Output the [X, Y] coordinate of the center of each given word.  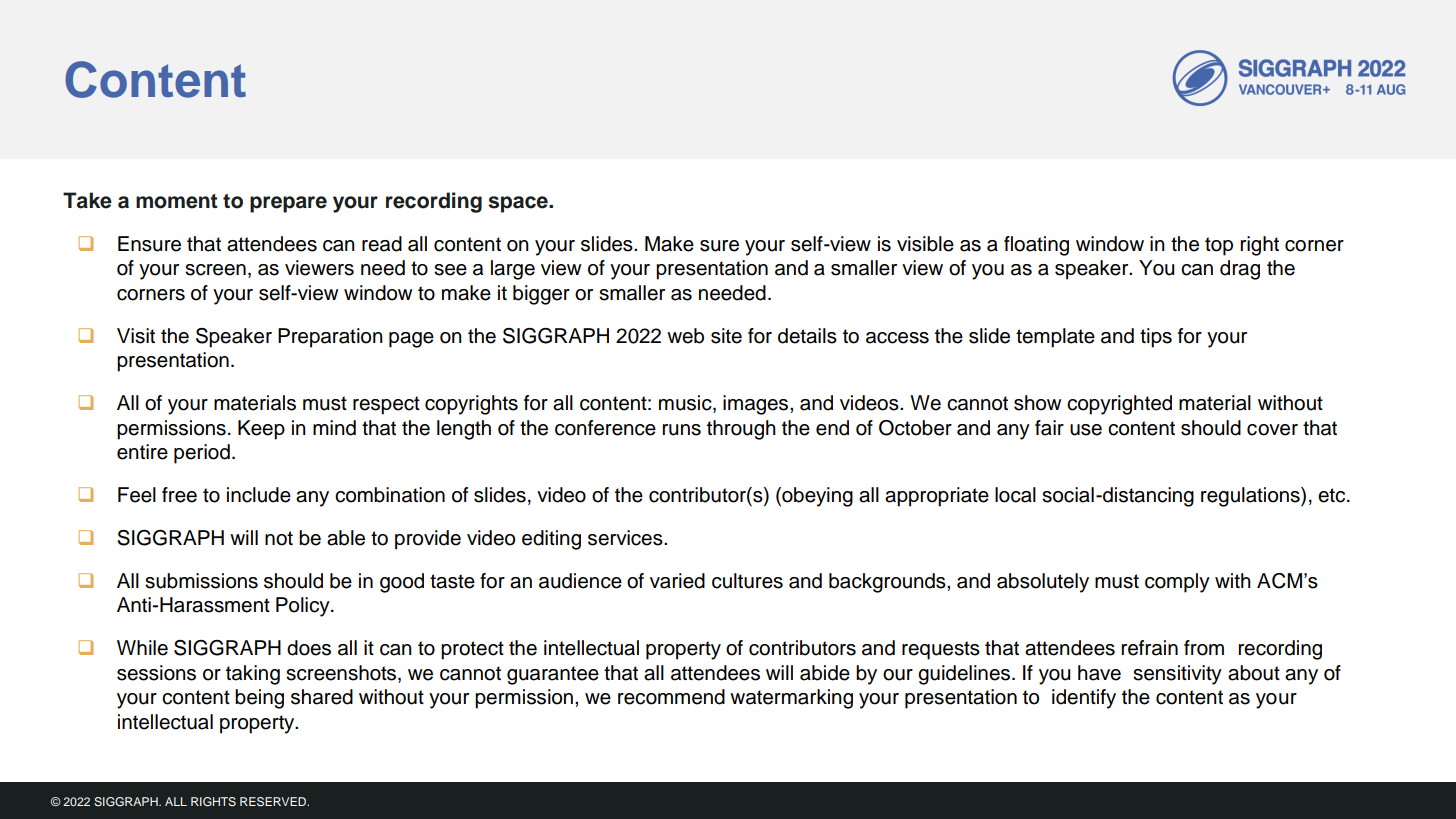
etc [1333, 495]
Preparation [330, 338]
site [726, 336]
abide [825, 673]
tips [1156, 338]
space [519, 204]
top [1219, 246]
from [1204, 648]
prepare [288, 204]
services [626, 538]
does [309, 648]
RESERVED [274, 802]
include [259, 495]
